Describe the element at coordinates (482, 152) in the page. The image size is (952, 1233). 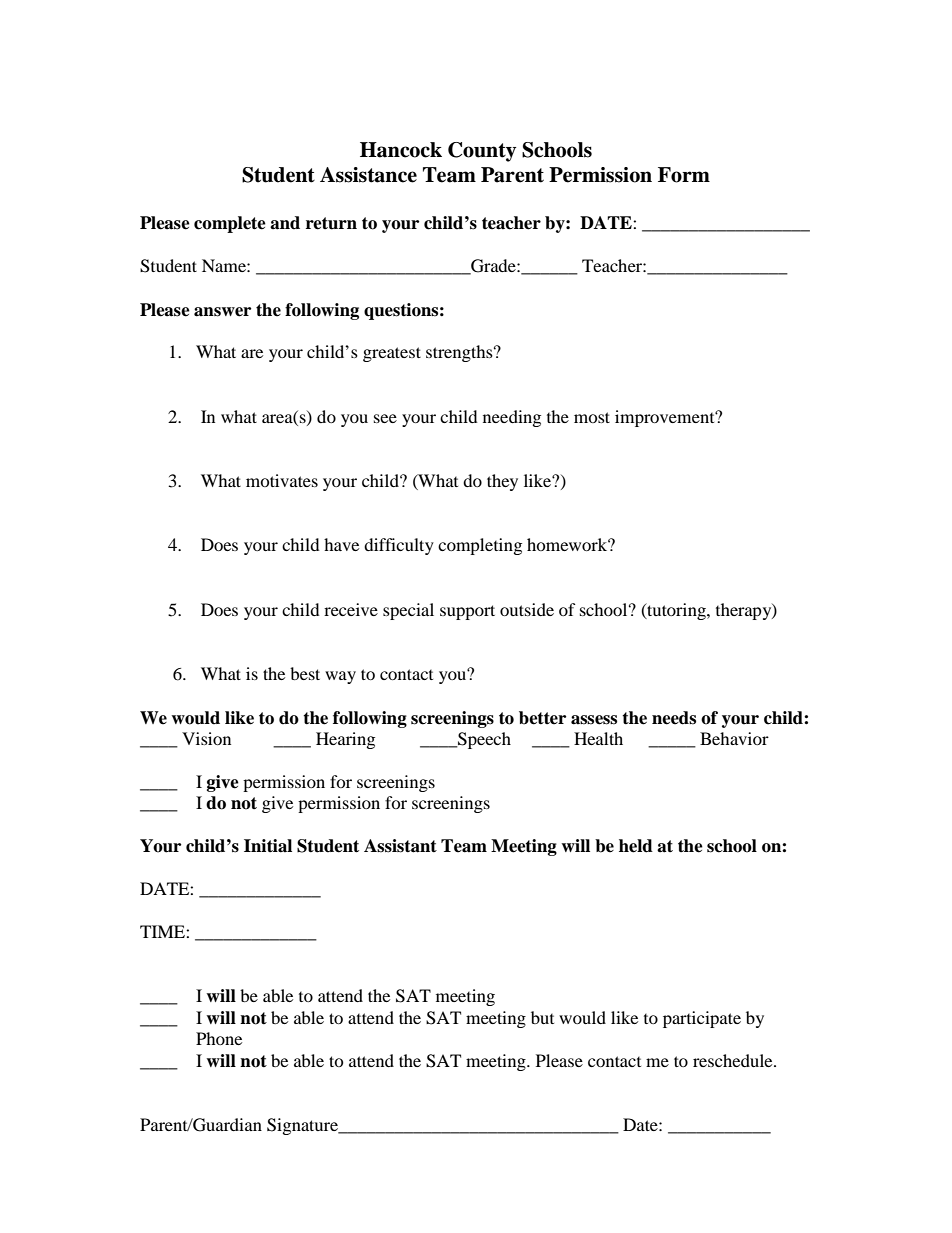
I see `County` at that location.
